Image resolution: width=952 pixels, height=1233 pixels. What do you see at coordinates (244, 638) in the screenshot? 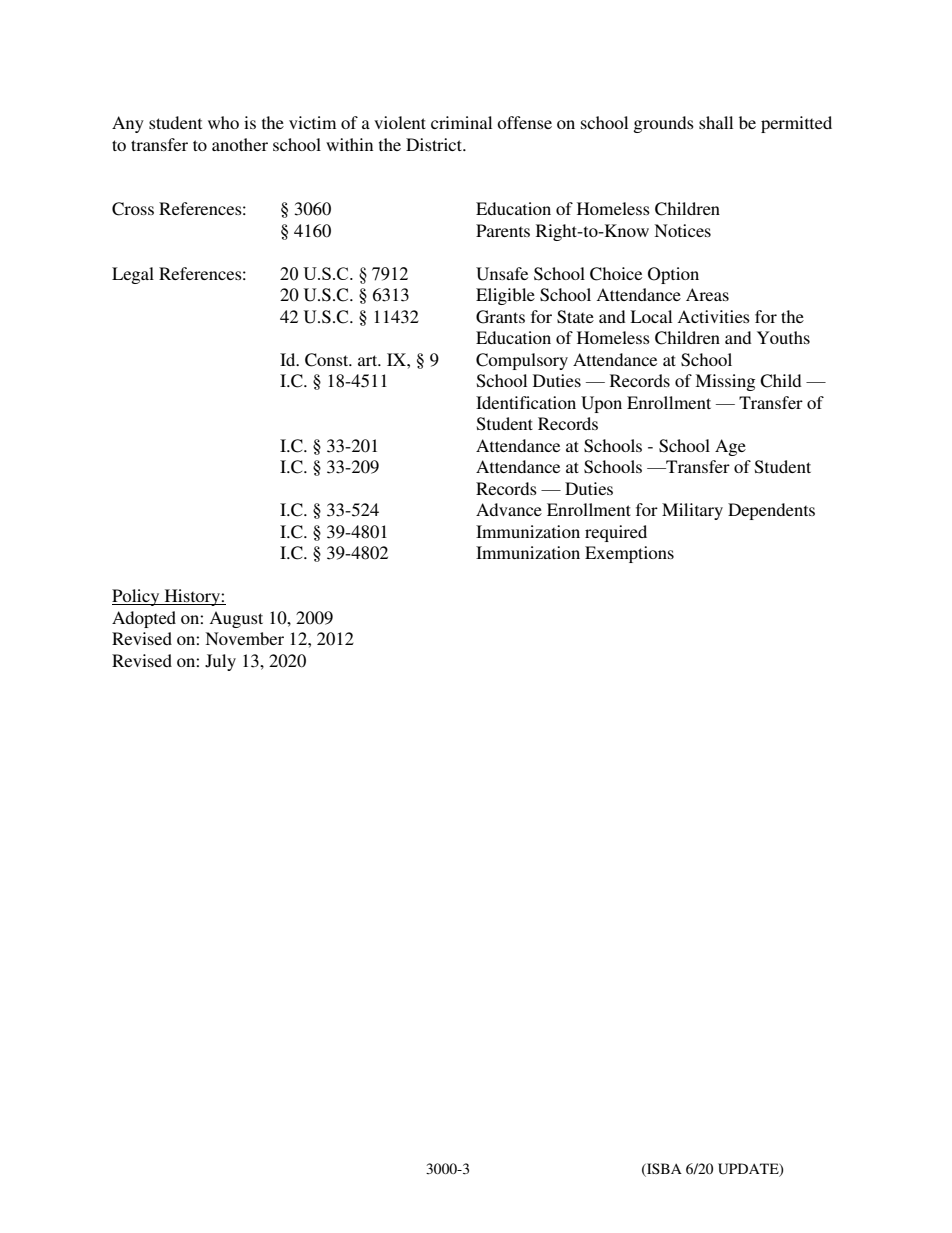
I see `November` at bounding box center [244, 638].
